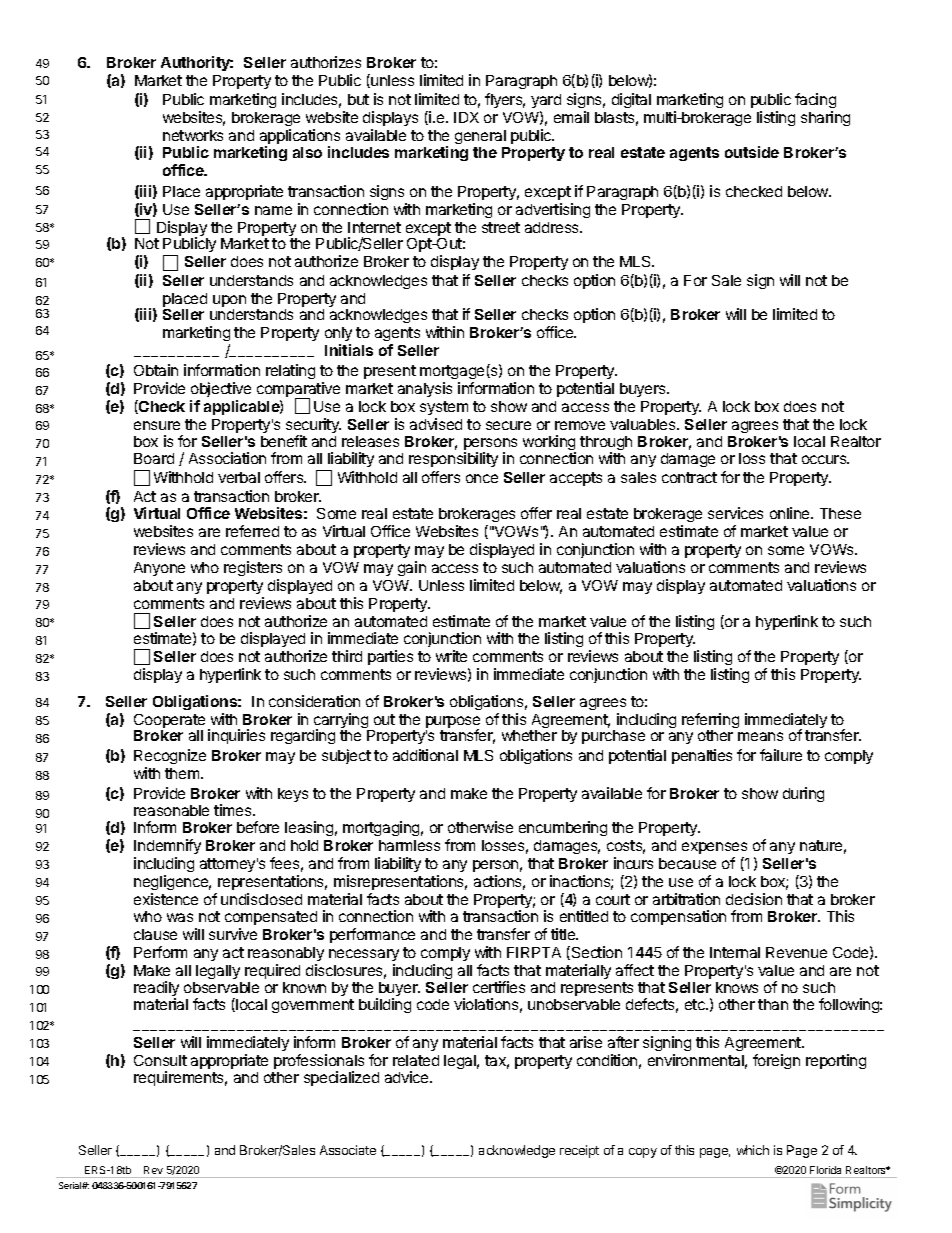  What do you see at coordinates (193, 135) in the screenshot?
I see `networks` at bounding box center [193, 135].
